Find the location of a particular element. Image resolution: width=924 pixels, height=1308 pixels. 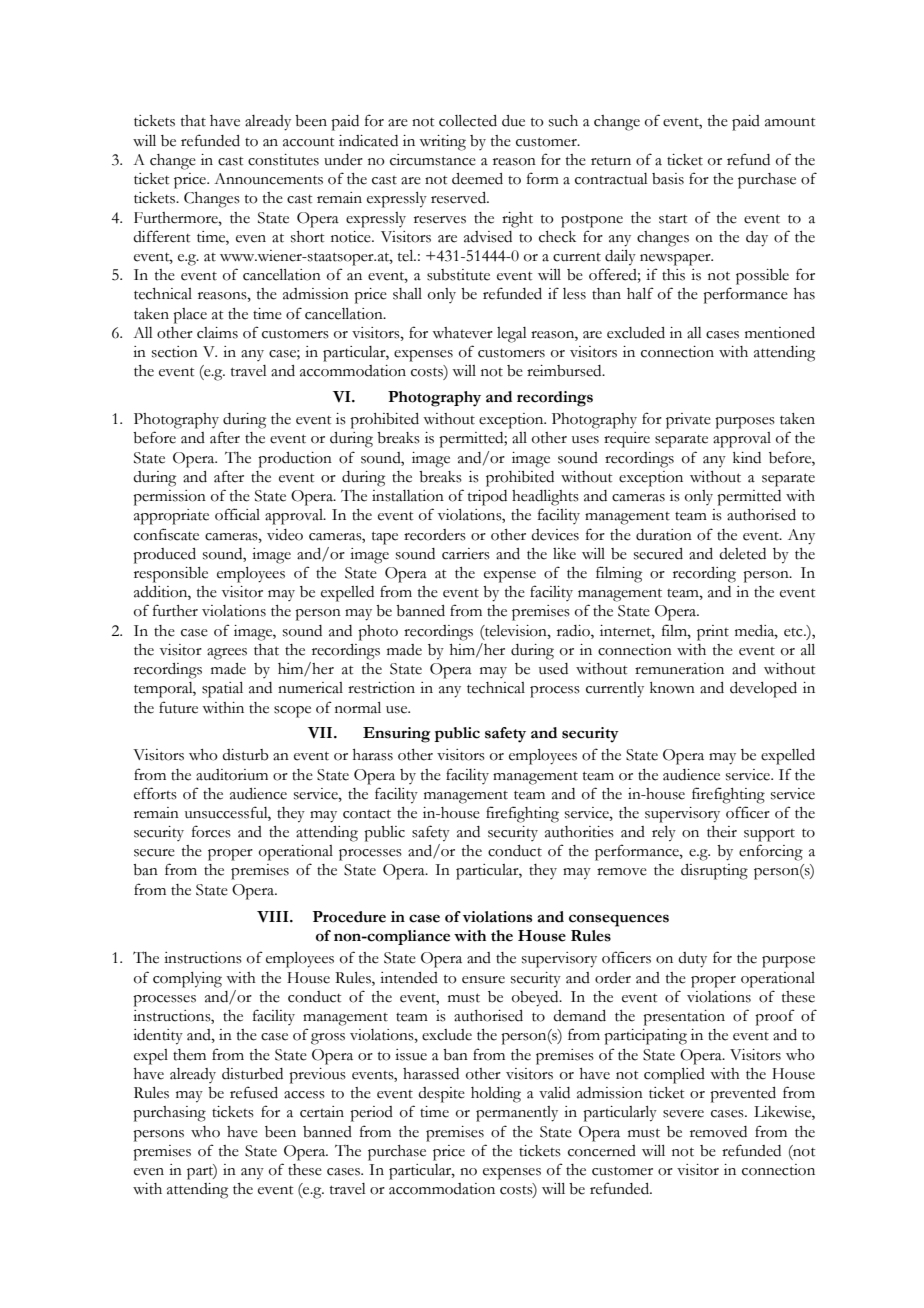

writing is located at coordinates (442, 143).
